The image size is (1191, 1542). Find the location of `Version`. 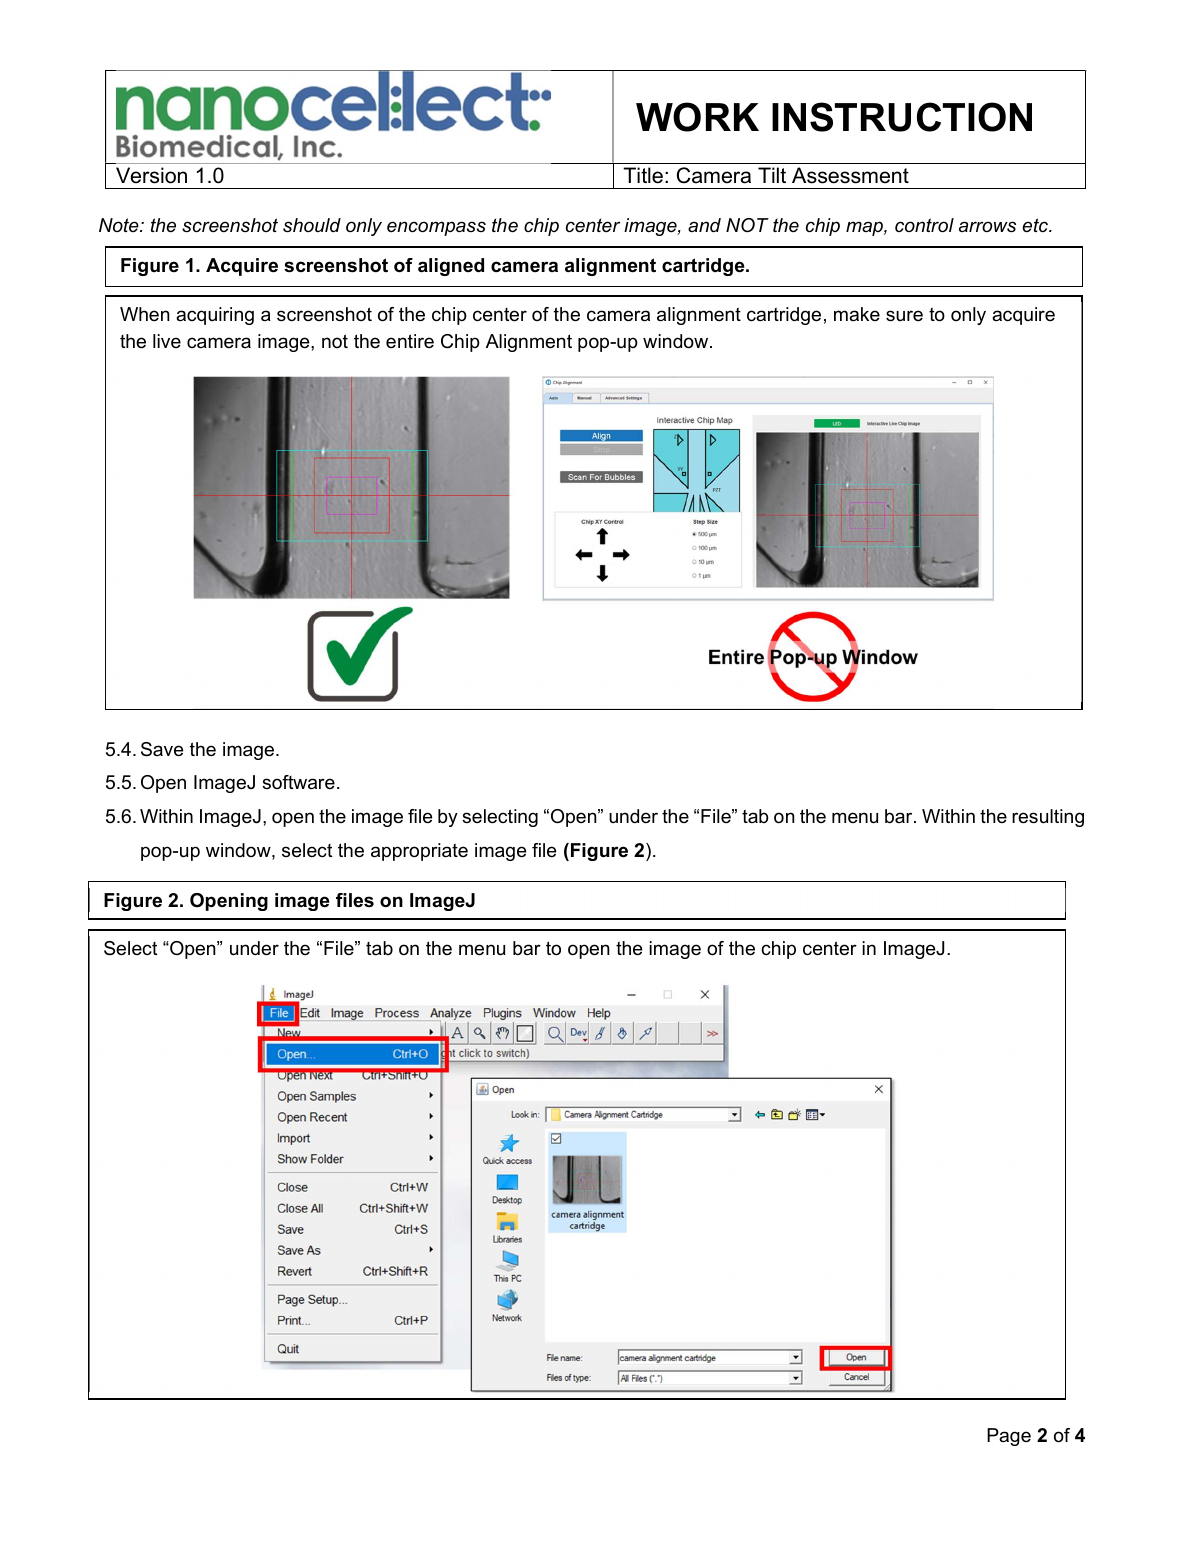

Version is located at coordinates (151, 175).
